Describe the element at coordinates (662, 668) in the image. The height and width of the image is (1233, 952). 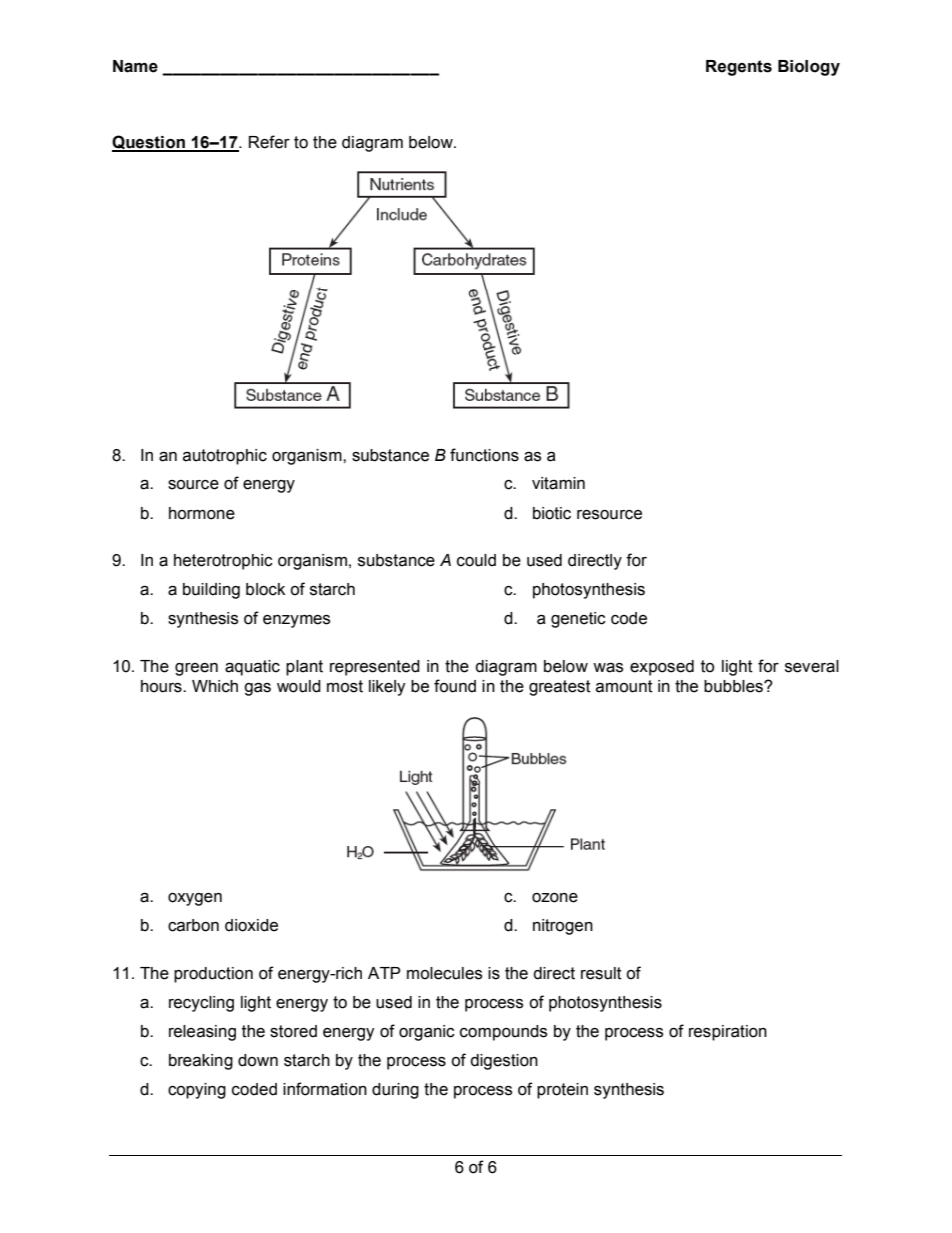
I see `exposed` at that location.
